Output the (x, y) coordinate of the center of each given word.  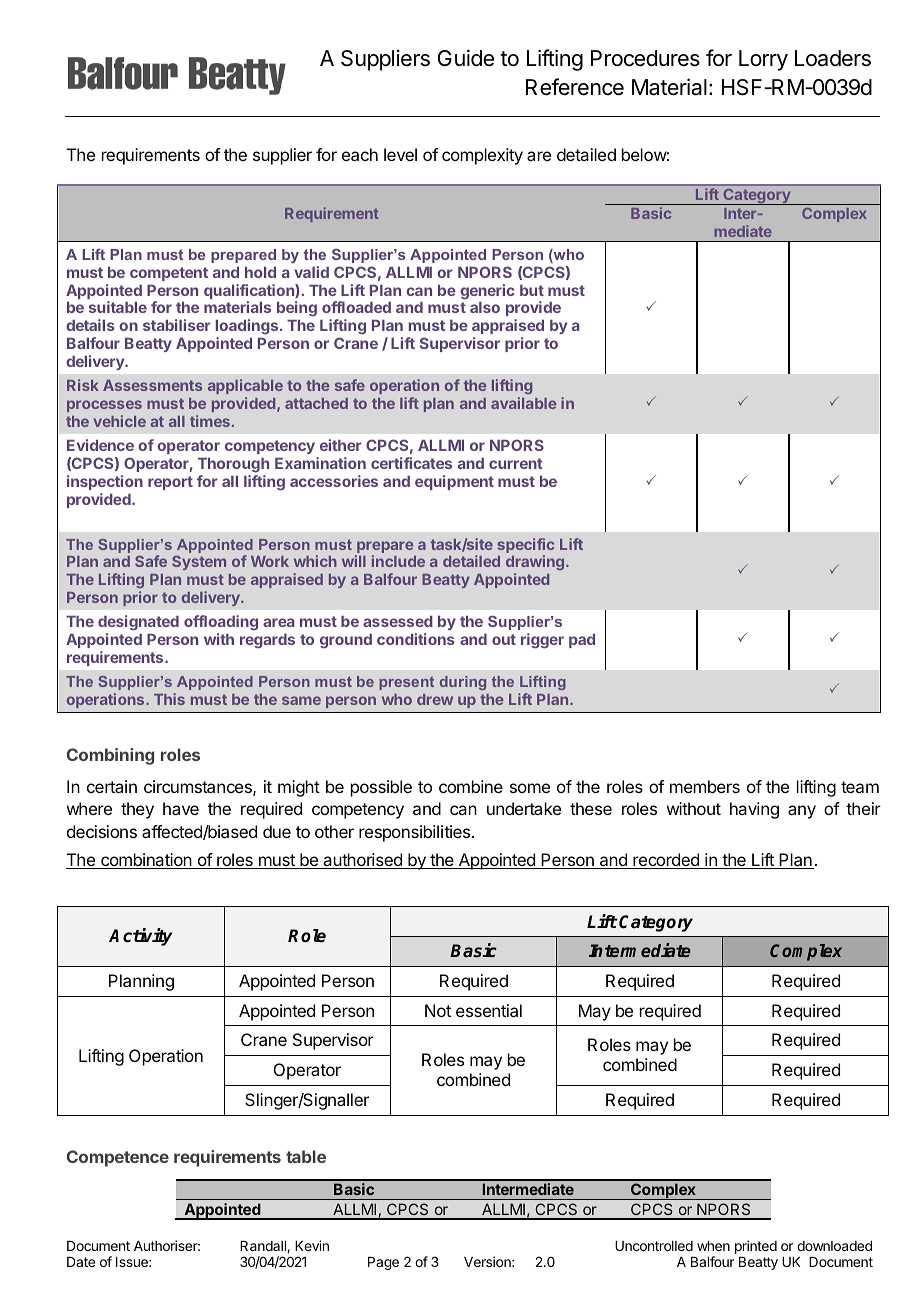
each (360, 154)
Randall (264, 1247)
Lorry (763, 60)
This (169, 699)
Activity (140, 937)
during (463, 683)
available (523, 403)
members (705, 786)
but (532, 290)
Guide (466, 58)
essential (489, 1010)
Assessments (152, 385)
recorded (666, 861)
